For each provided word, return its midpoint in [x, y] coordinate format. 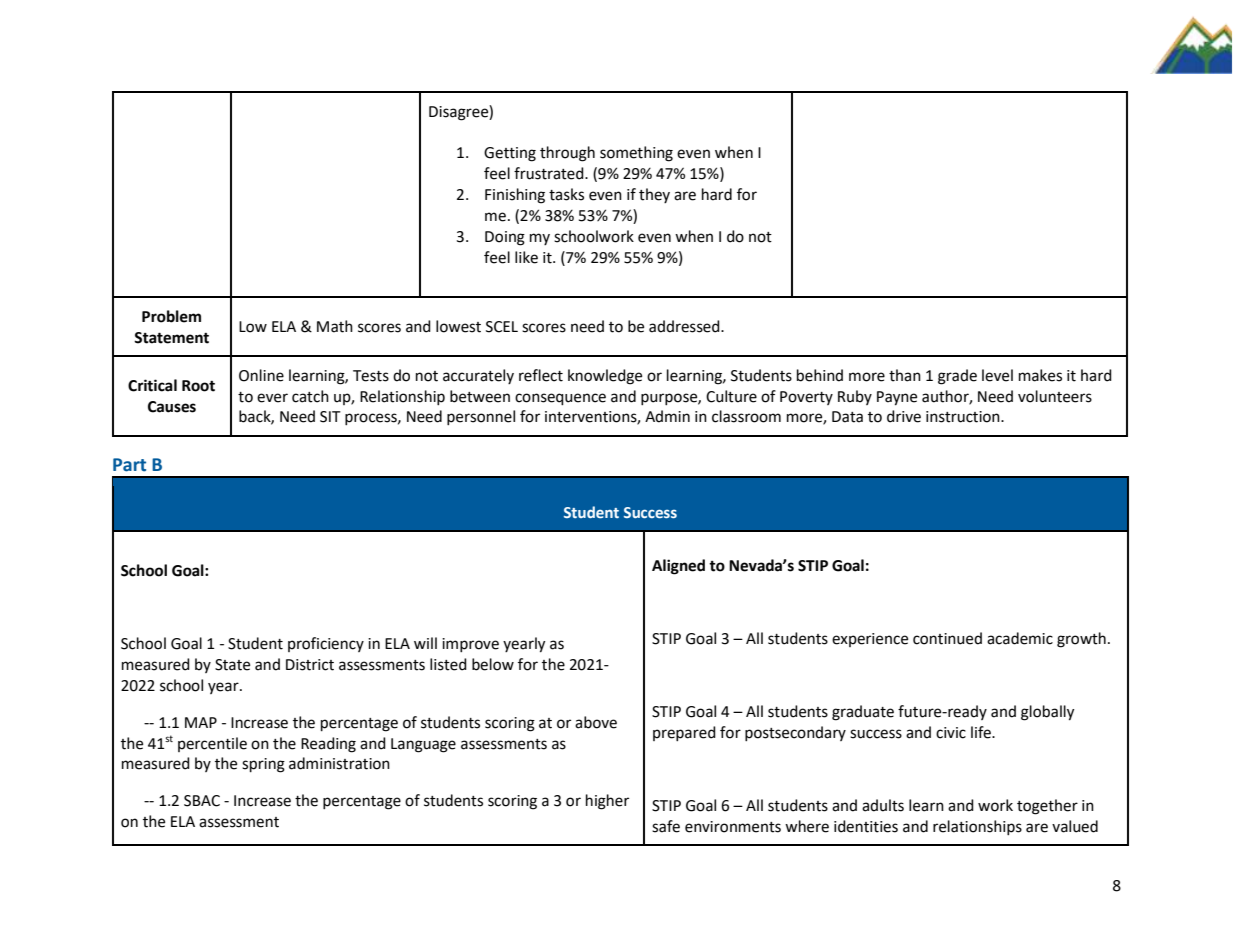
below [493, 664]
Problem [171, 316]
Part [129, 465]
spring [263, 765]
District [310, 665]
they [654, 195]
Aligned [678, 567]
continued [947, 638]
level [997, 375]
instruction [964, 417]
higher [607, 802]
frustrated [550, 173]
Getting [510, 154]
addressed [685, 326]
